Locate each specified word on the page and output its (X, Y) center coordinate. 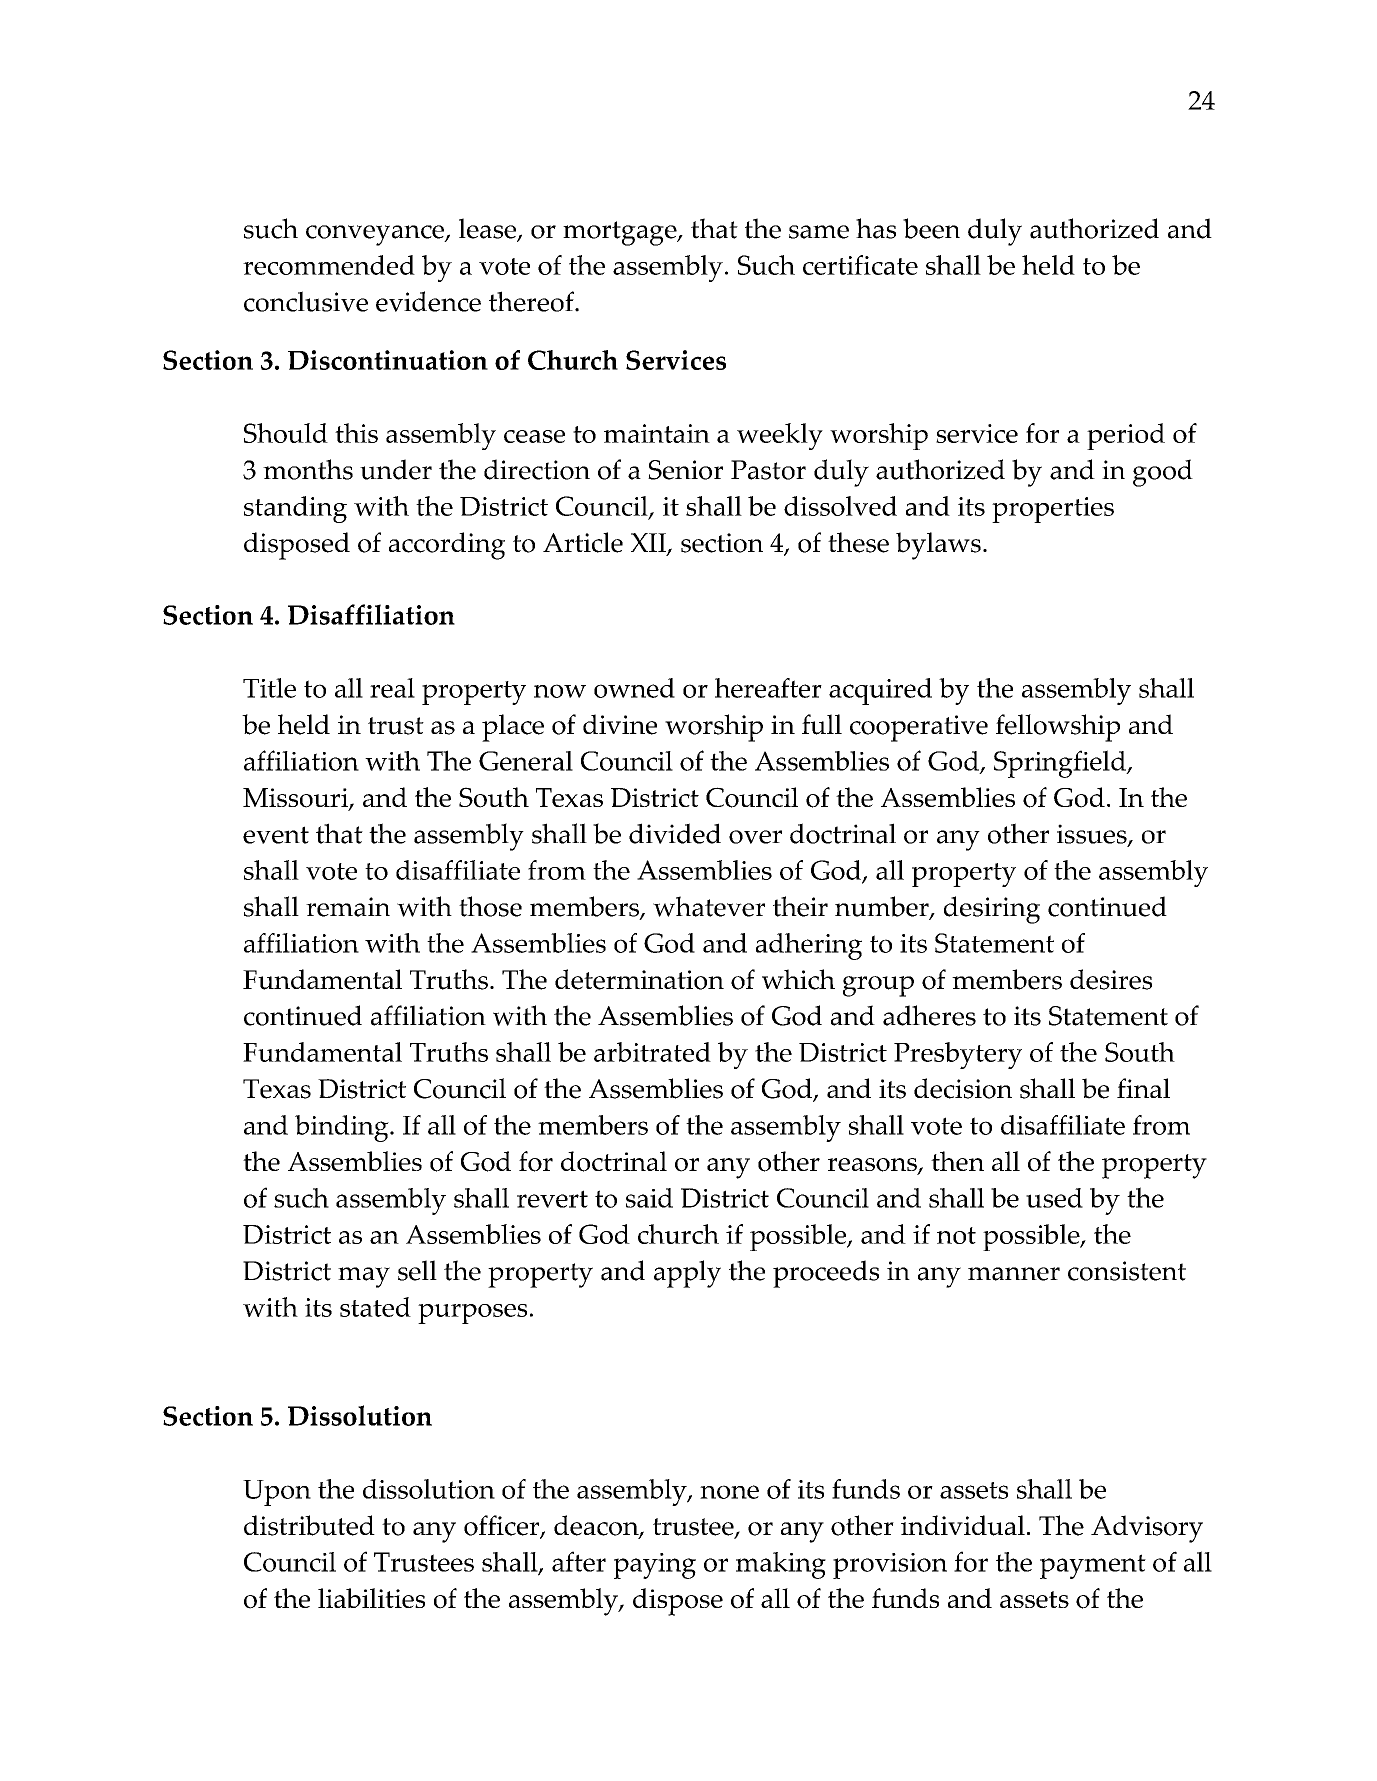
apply (687, 1274)
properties (1053, 510)
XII (649, 544)
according (447, 546)
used (1054, 1198)
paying (655, 1566)
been (931, 228)
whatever (709, 906)
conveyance (376, 235)
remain (348, 907)
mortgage (621, 233)
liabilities (371, 1598)
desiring (992, 910)
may (364, 1277)
